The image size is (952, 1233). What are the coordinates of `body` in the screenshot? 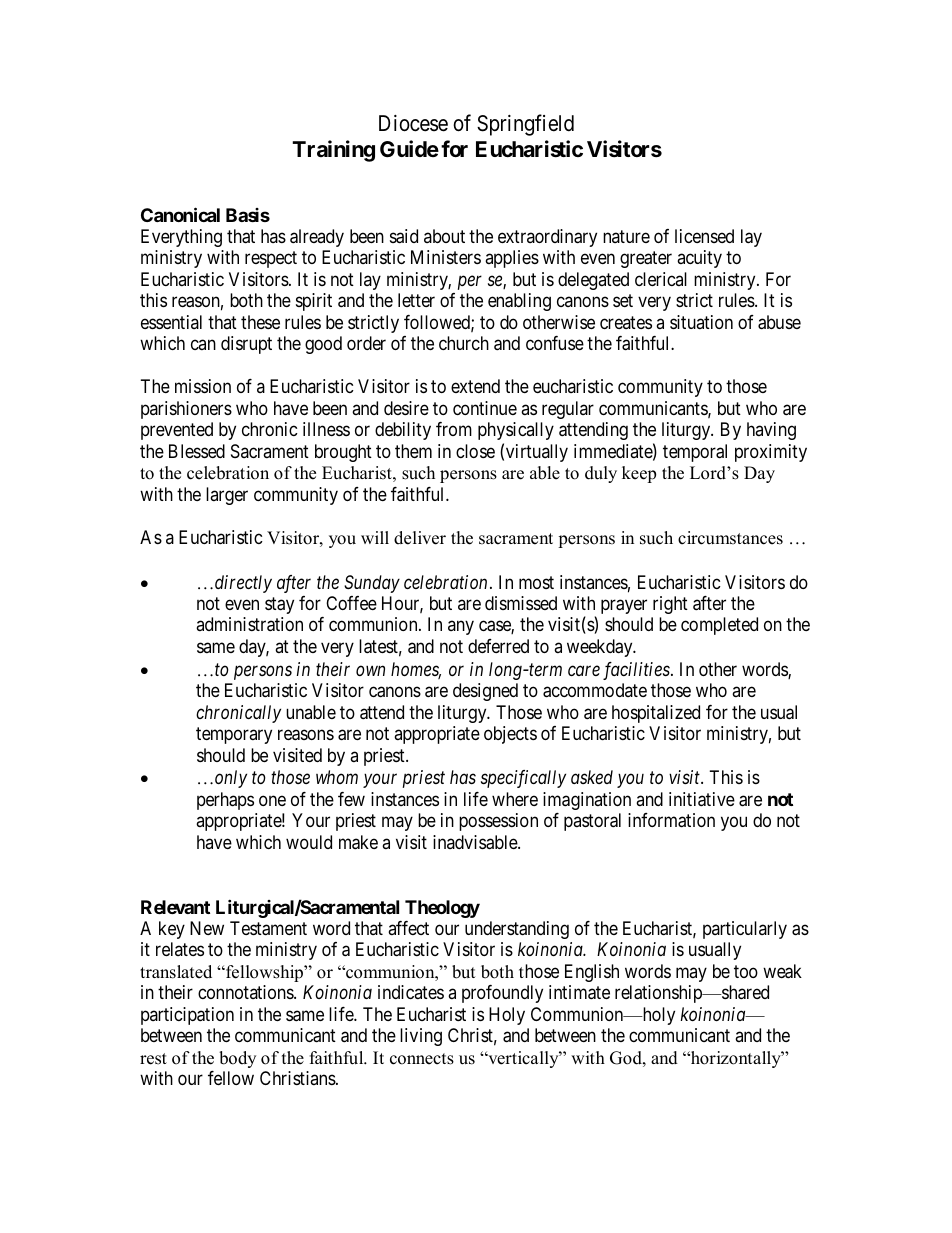 It's located at (237, 1059).
